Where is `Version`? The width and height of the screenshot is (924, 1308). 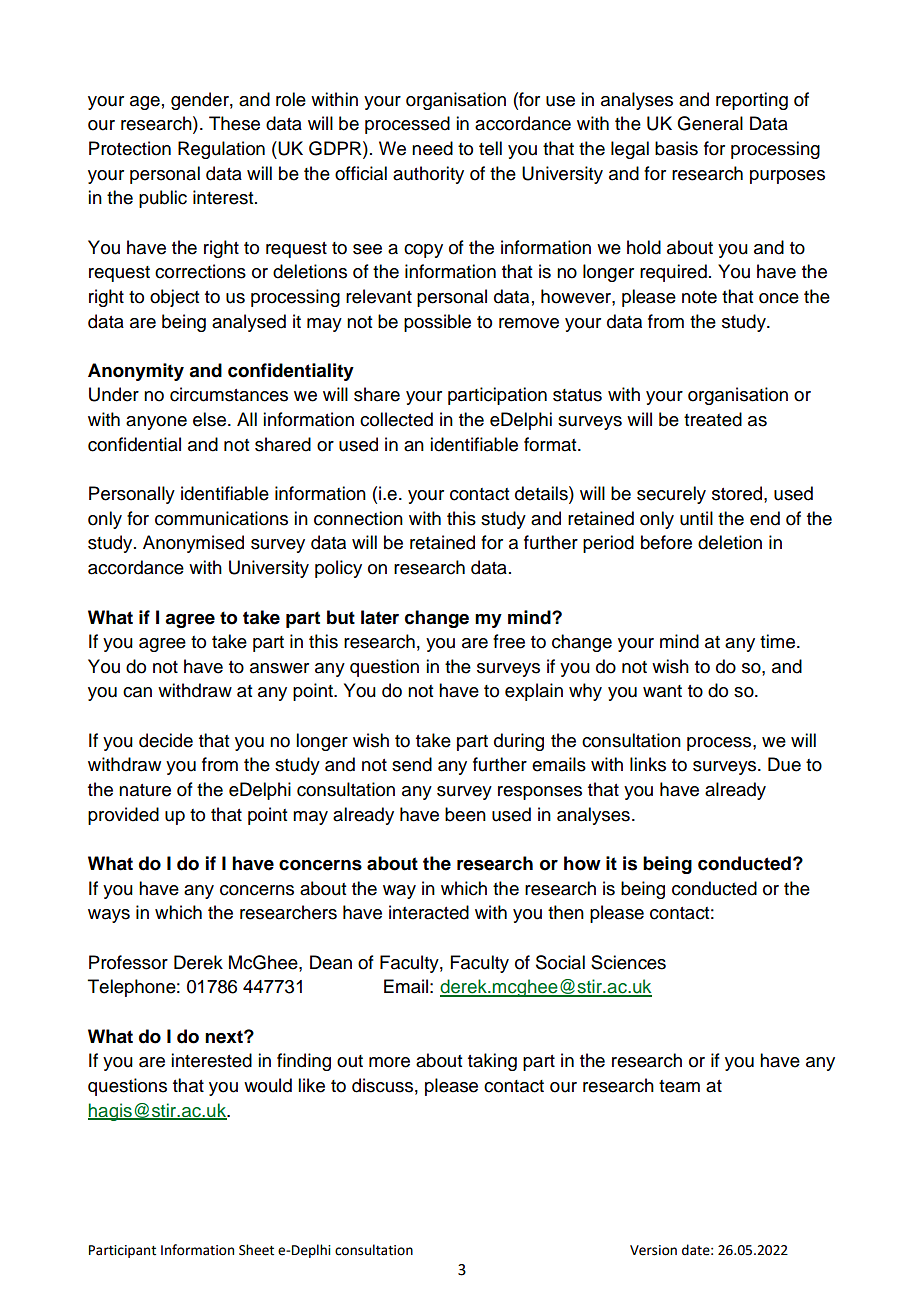 Version is located at coordinates (653, 1250).
